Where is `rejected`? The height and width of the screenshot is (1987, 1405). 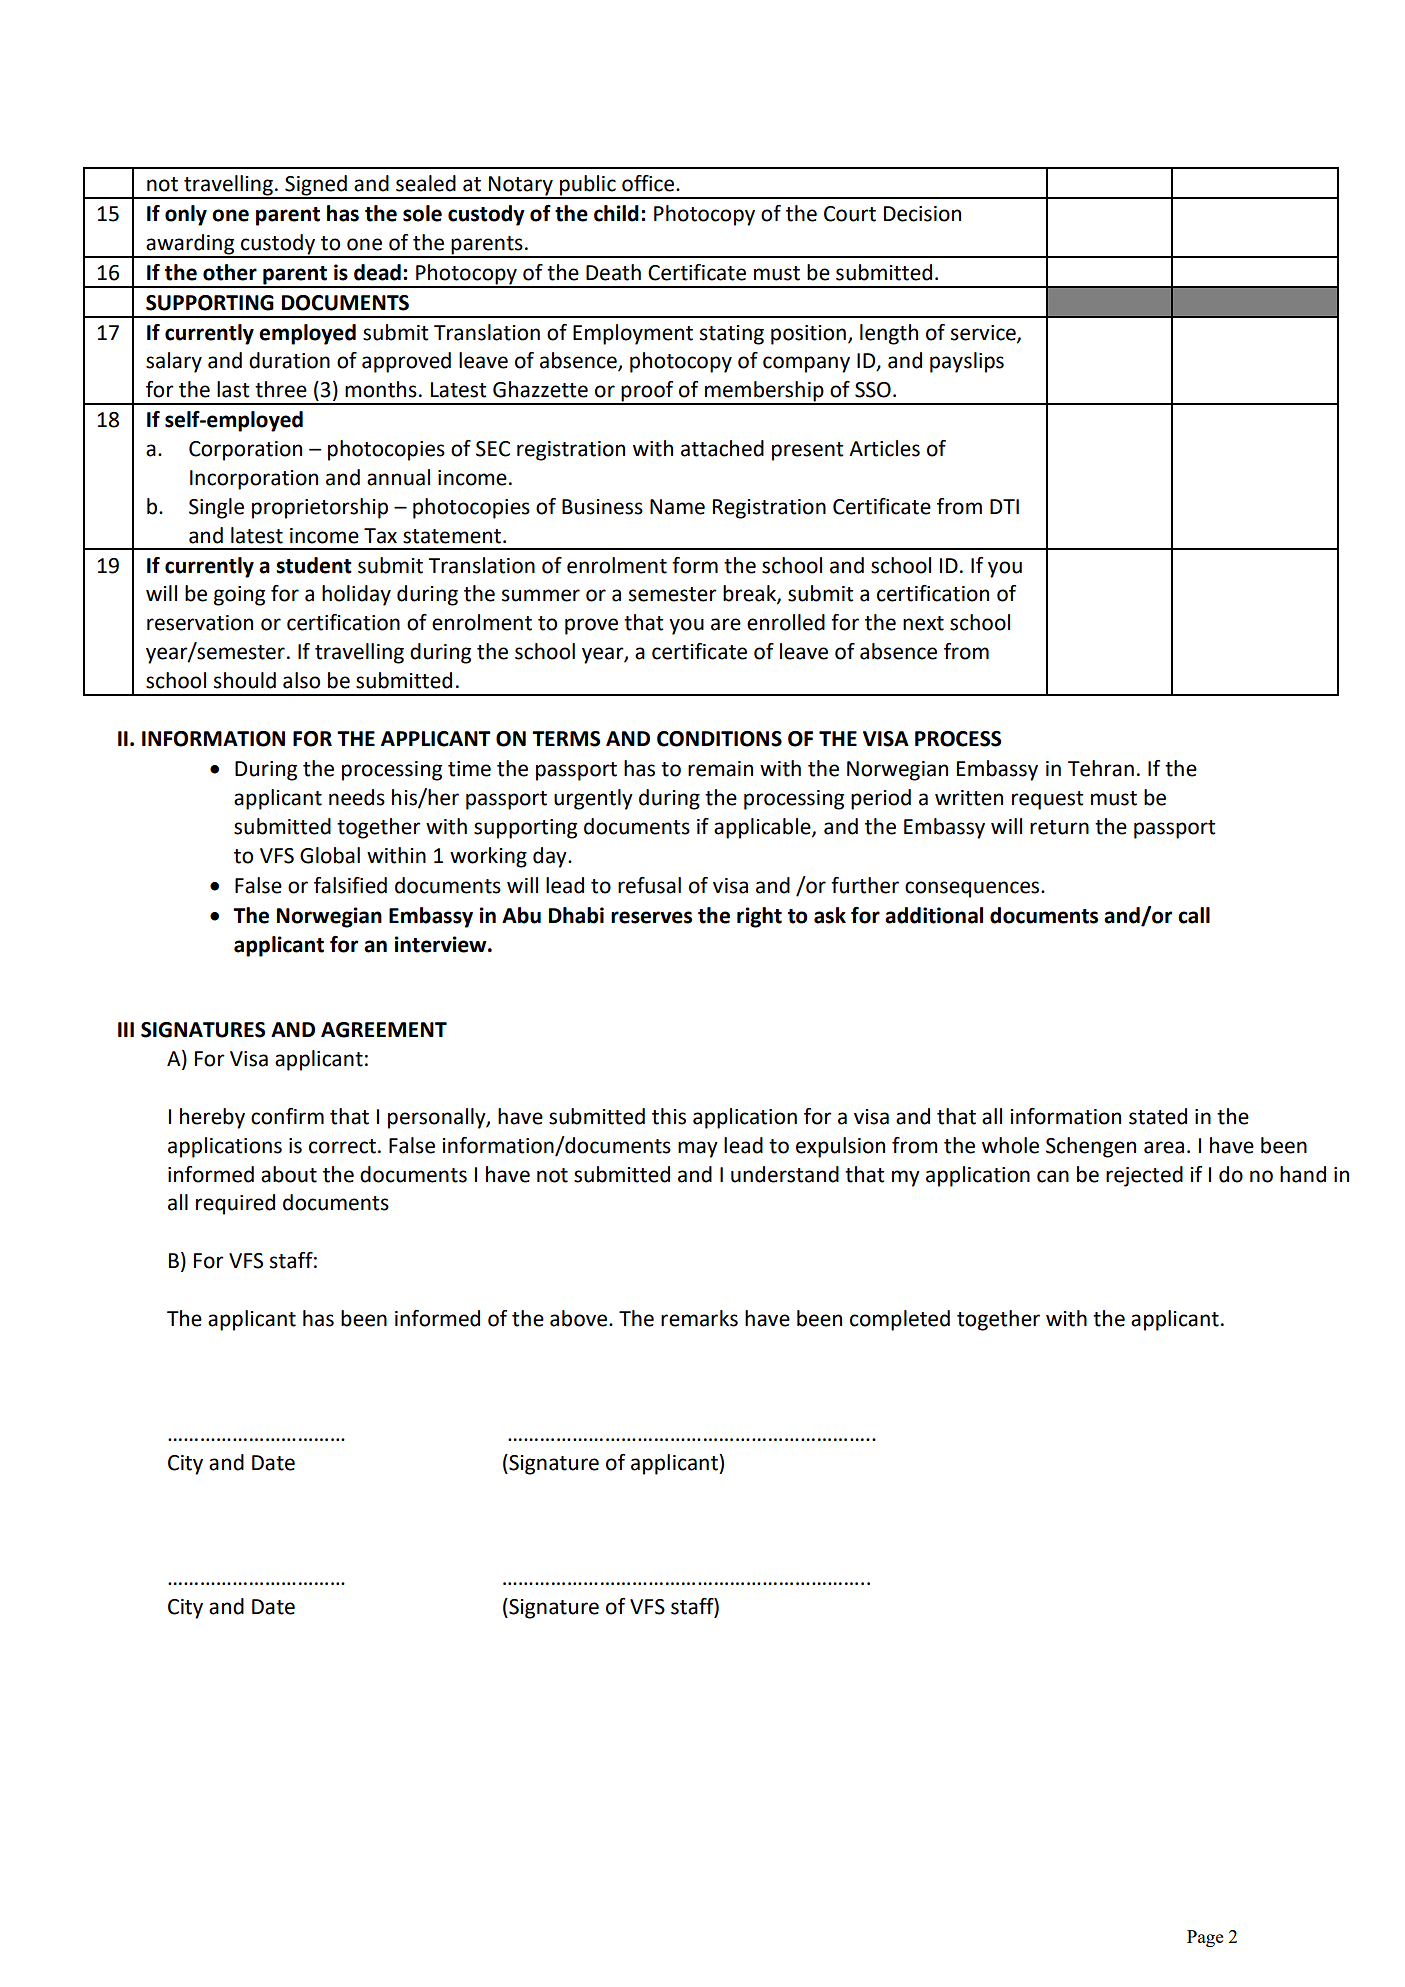 rejected is located at coordinates (1144, 1176).
